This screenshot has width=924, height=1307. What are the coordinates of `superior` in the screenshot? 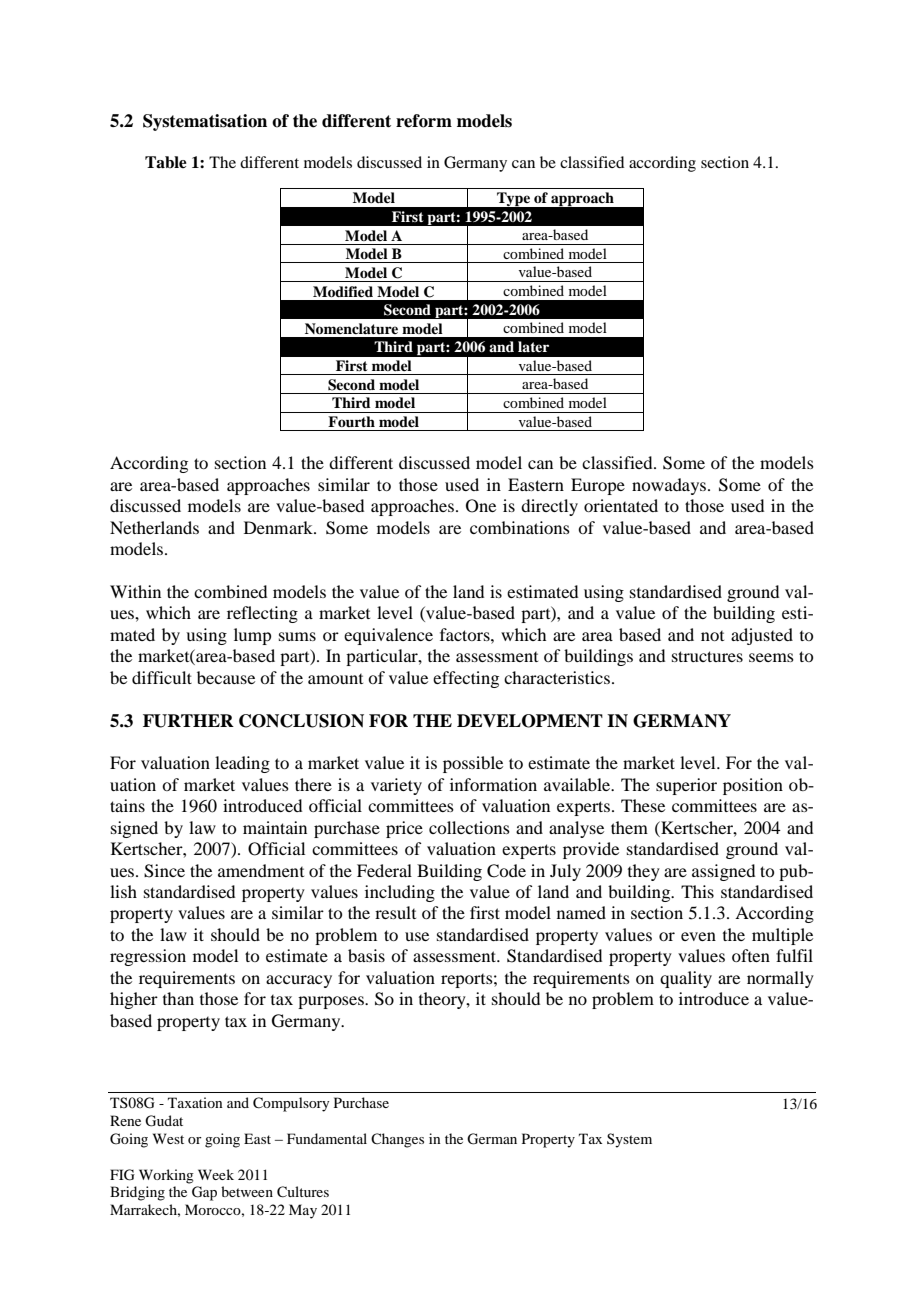 It's located at (686, 786).
